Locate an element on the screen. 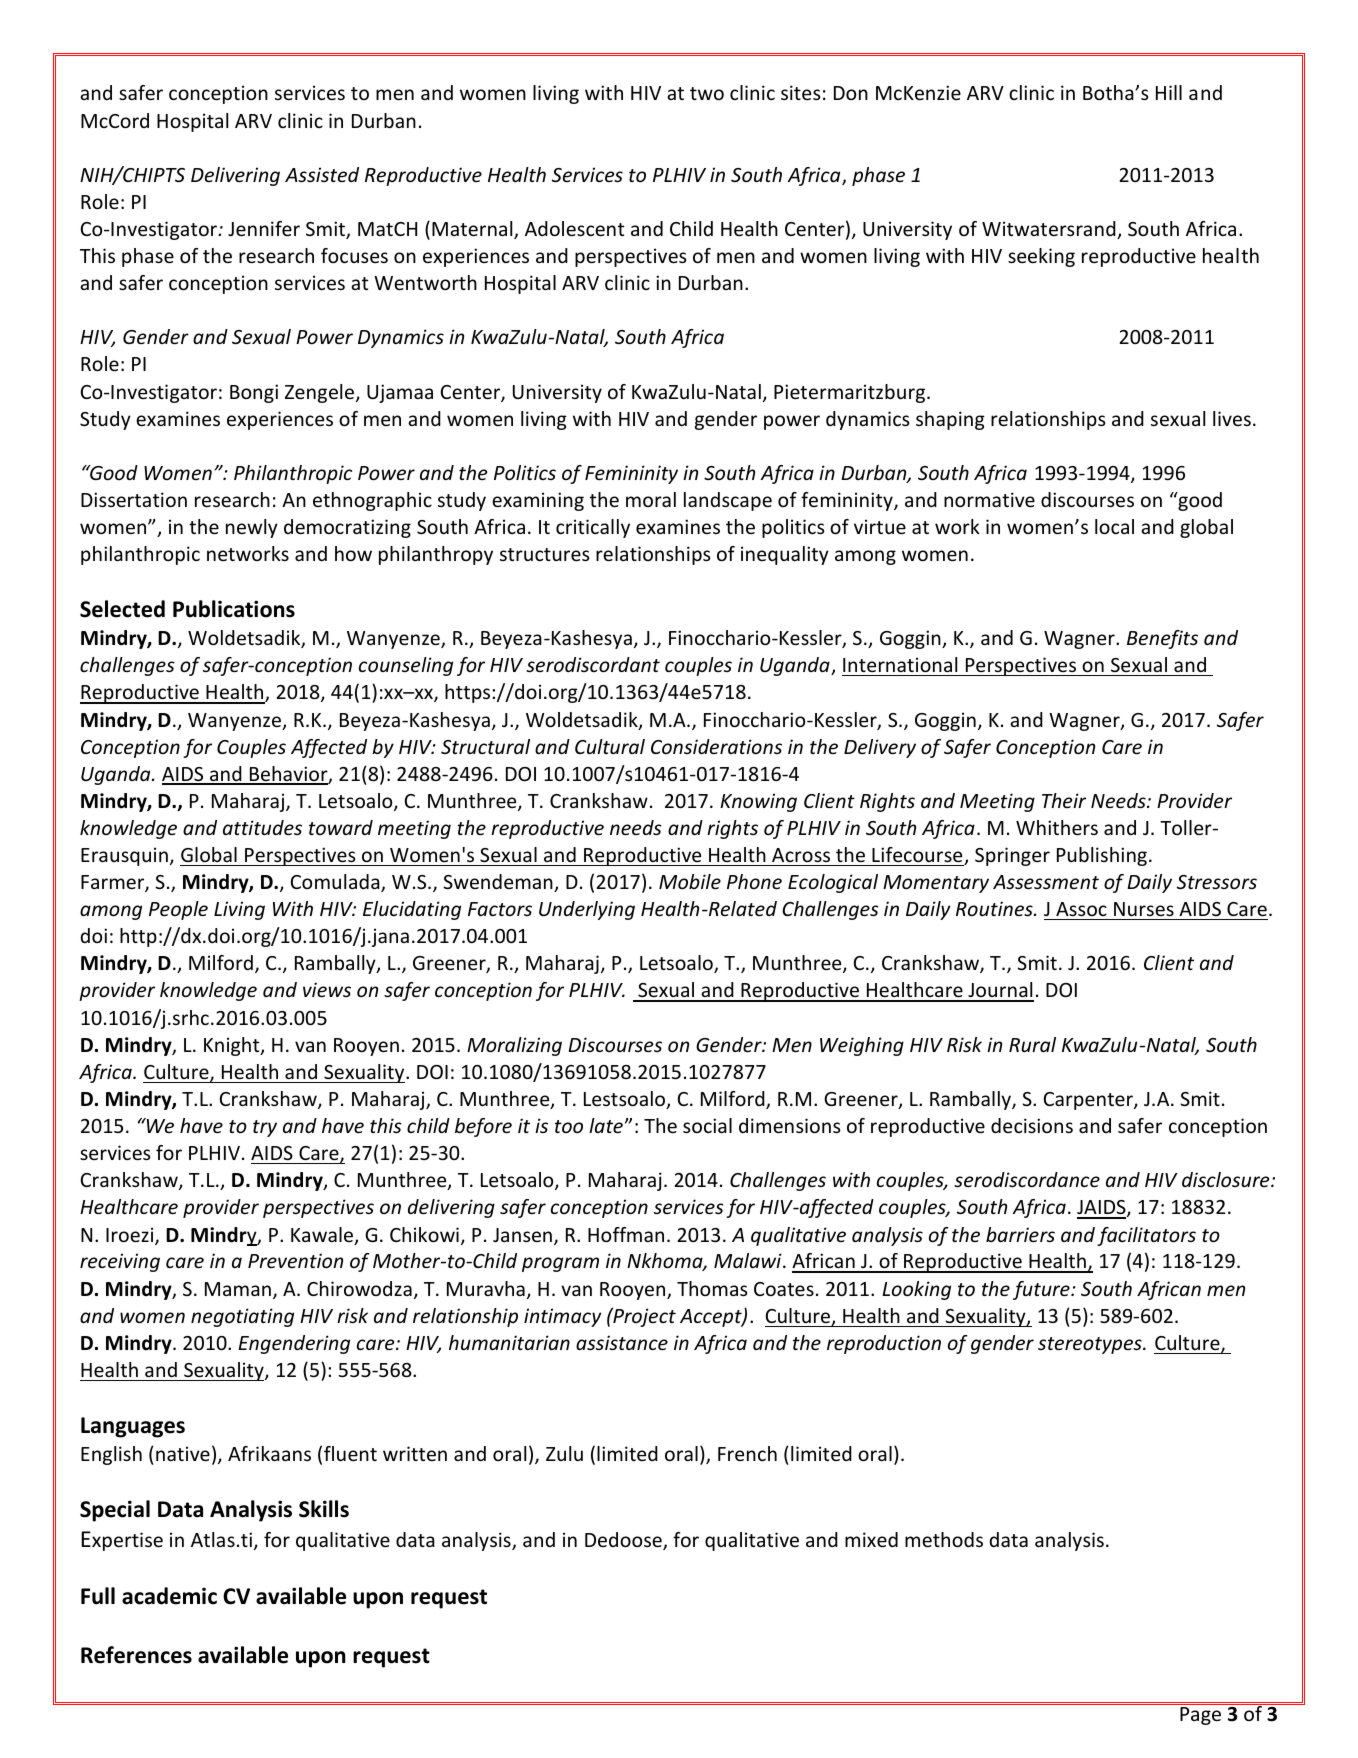 The width and height of the screenshot is (1358, 1758). Assoc is located at coordinates (1081, 909).
